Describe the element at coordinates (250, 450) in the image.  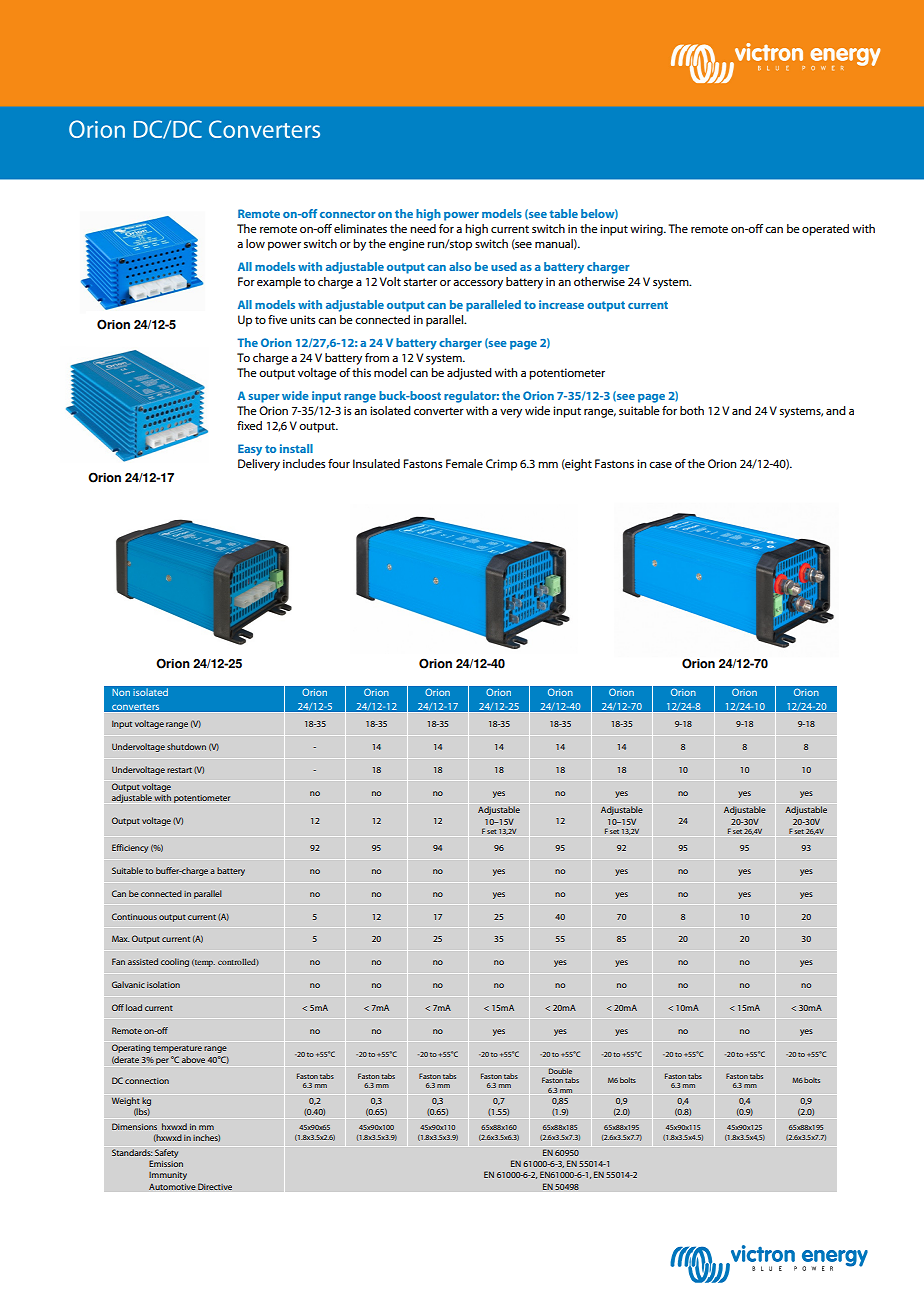
I see `Easy` at that location.
